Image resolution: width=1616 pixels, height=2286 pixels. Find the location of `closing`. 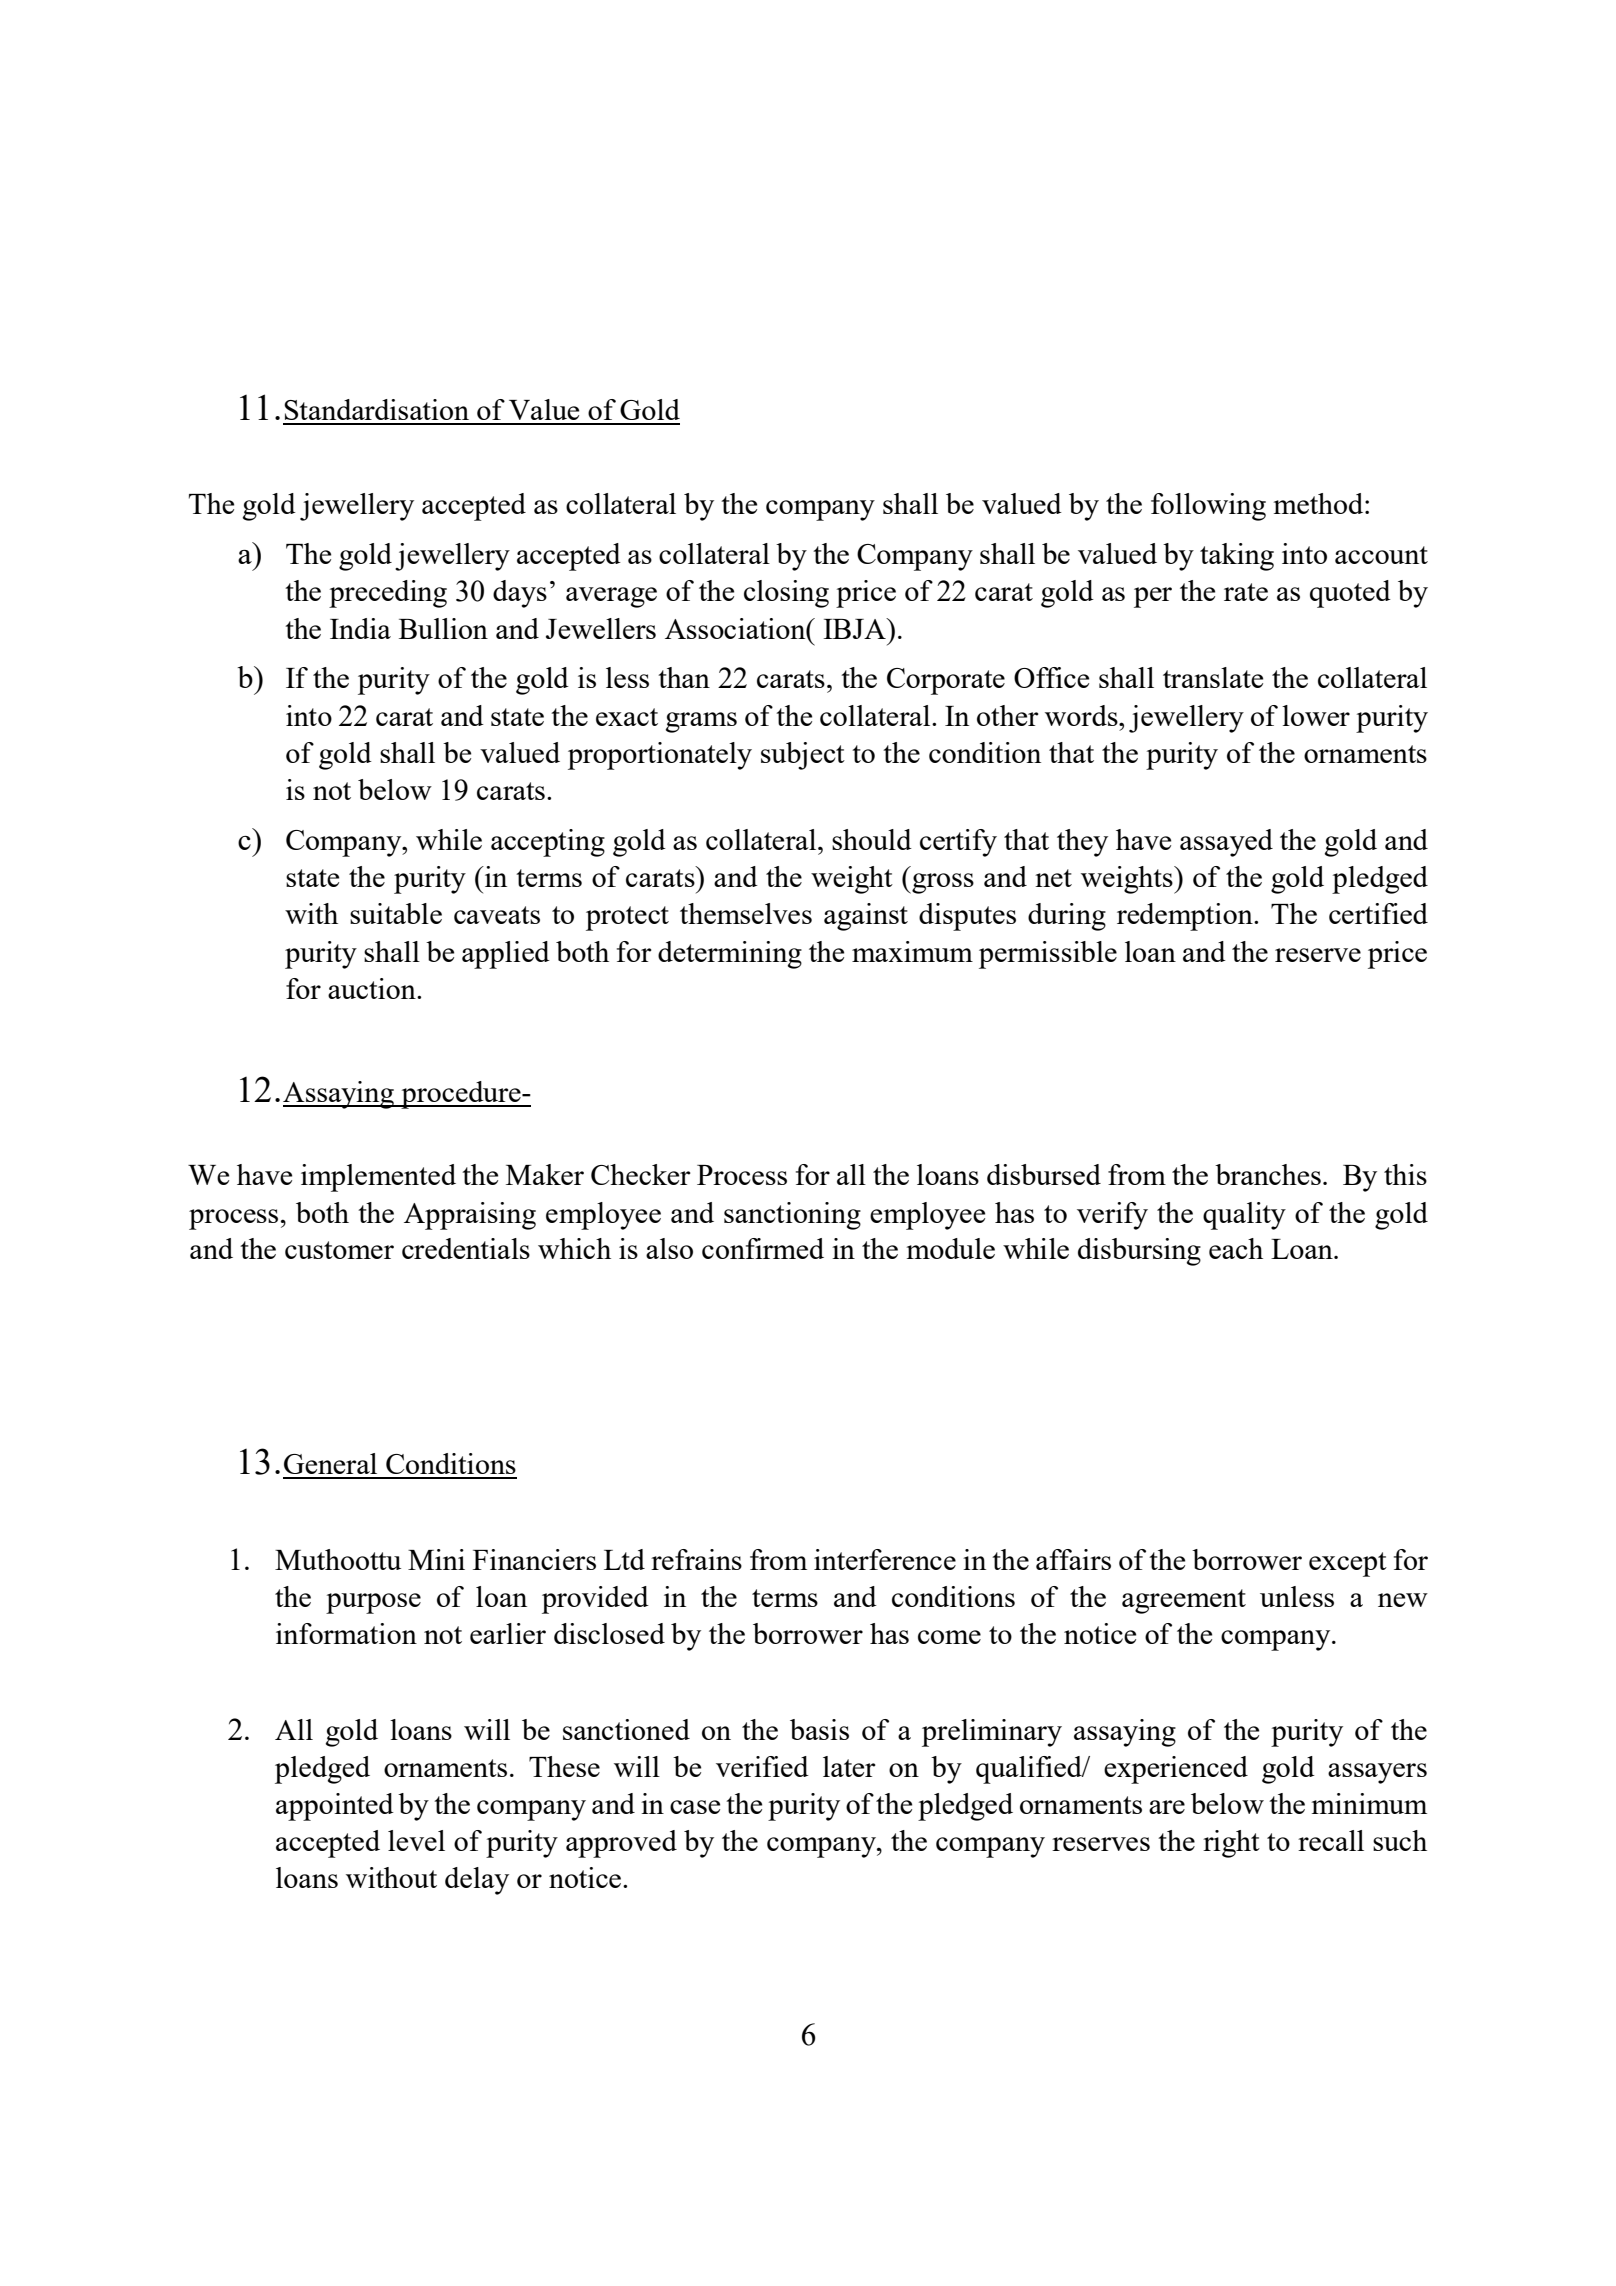

closing is located at coordinates (786, 594).
